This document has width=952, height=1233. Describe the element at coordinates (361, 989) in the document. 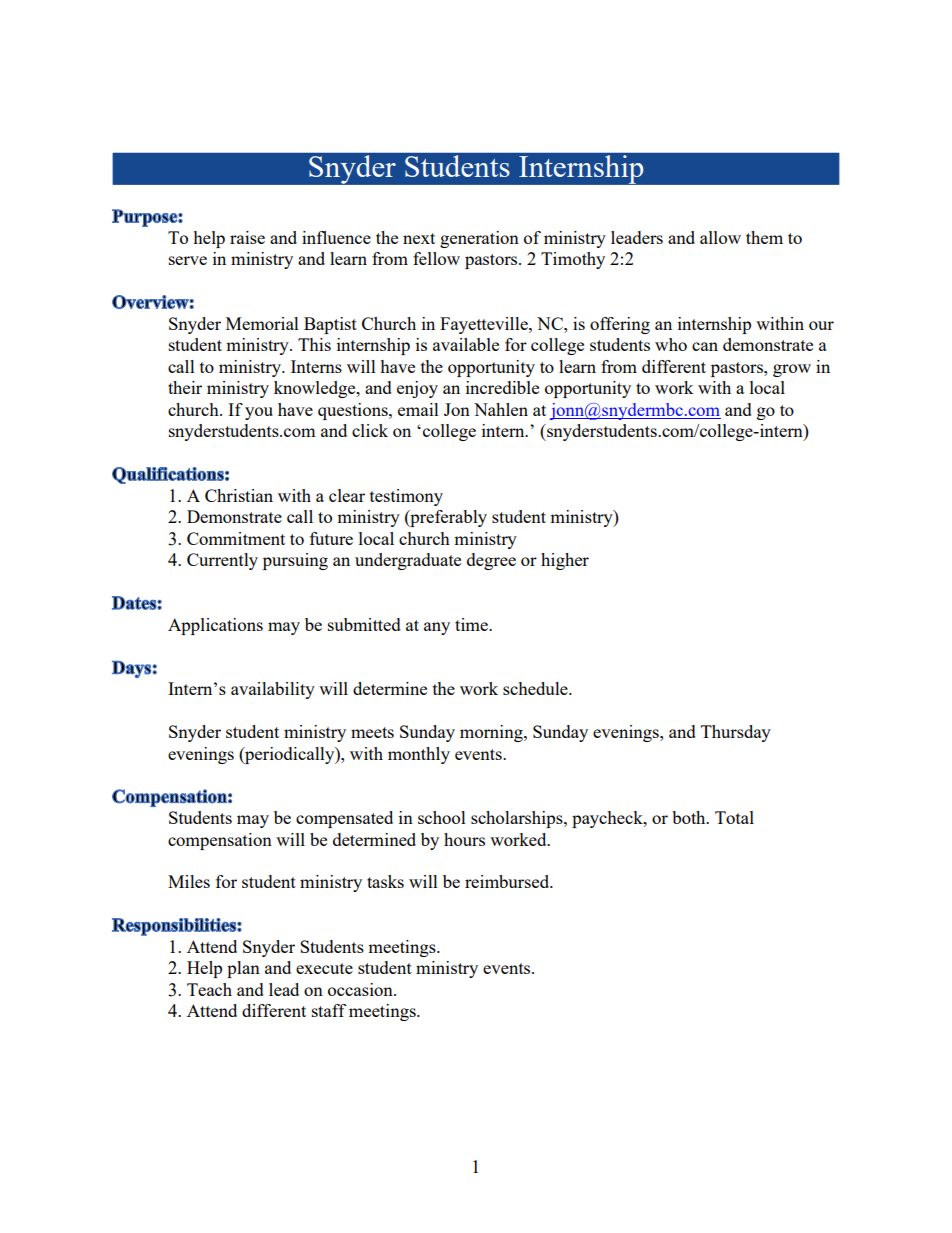

I see `occasion` at that location.
